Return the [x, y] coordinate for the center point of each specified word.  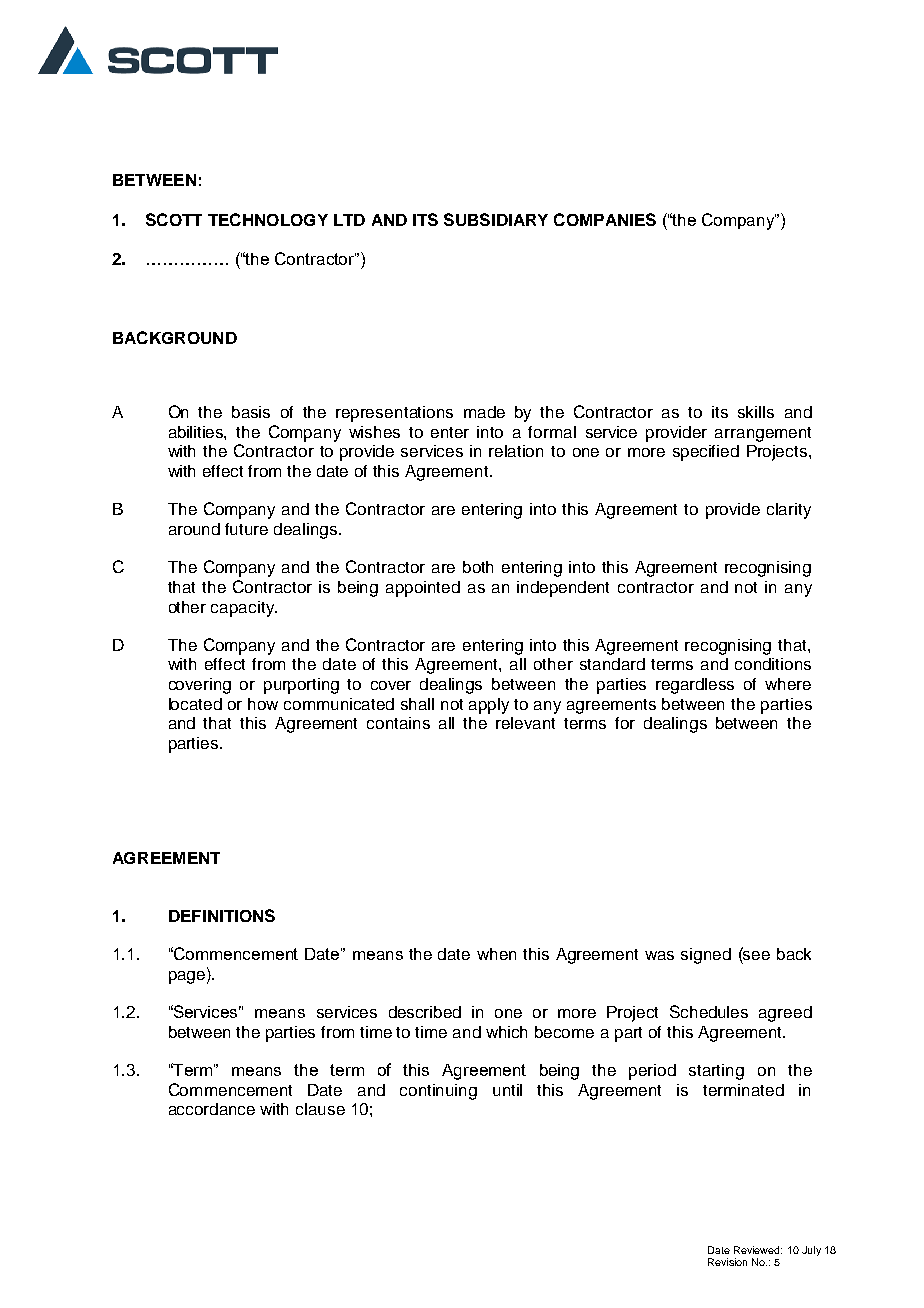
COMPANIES [605, 219]
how [263, 704]
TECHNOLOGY [268, 219]
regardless [695, 686]
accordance [212, 1109]
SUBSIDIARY [496, 219]
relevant [525, 723]
